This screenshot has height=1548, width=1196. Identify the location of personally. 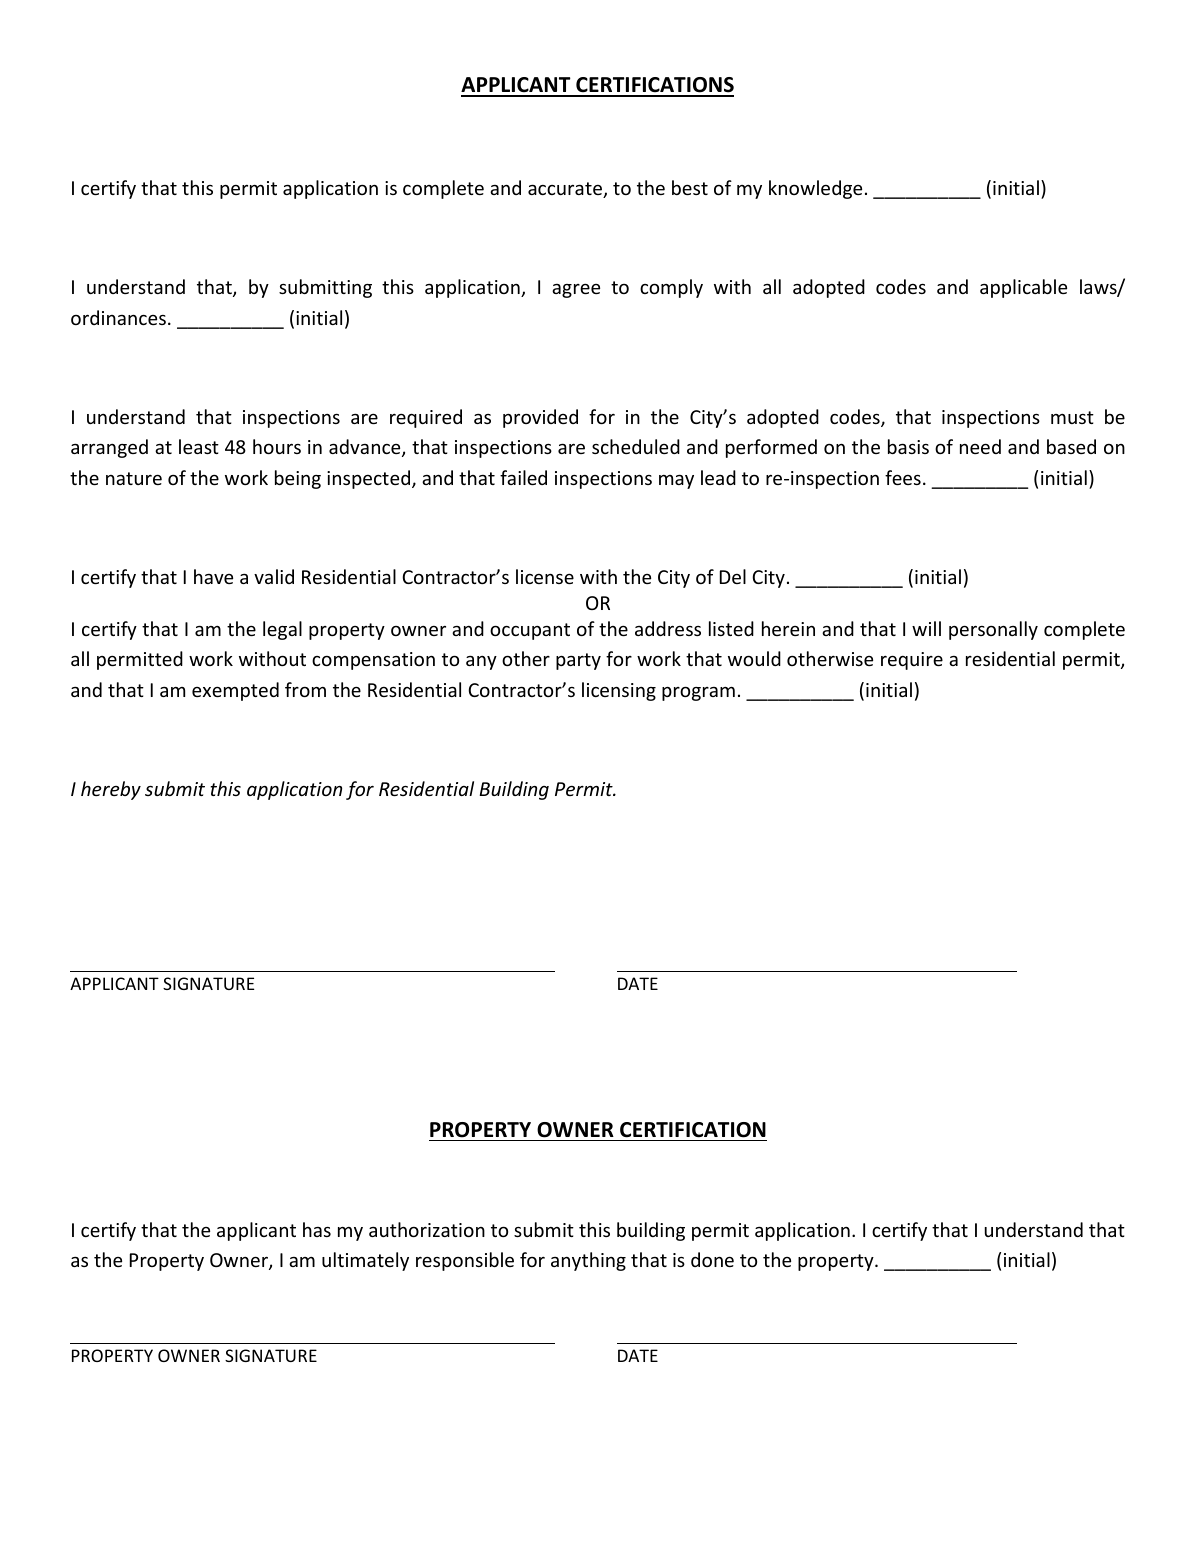
(993, 630).
